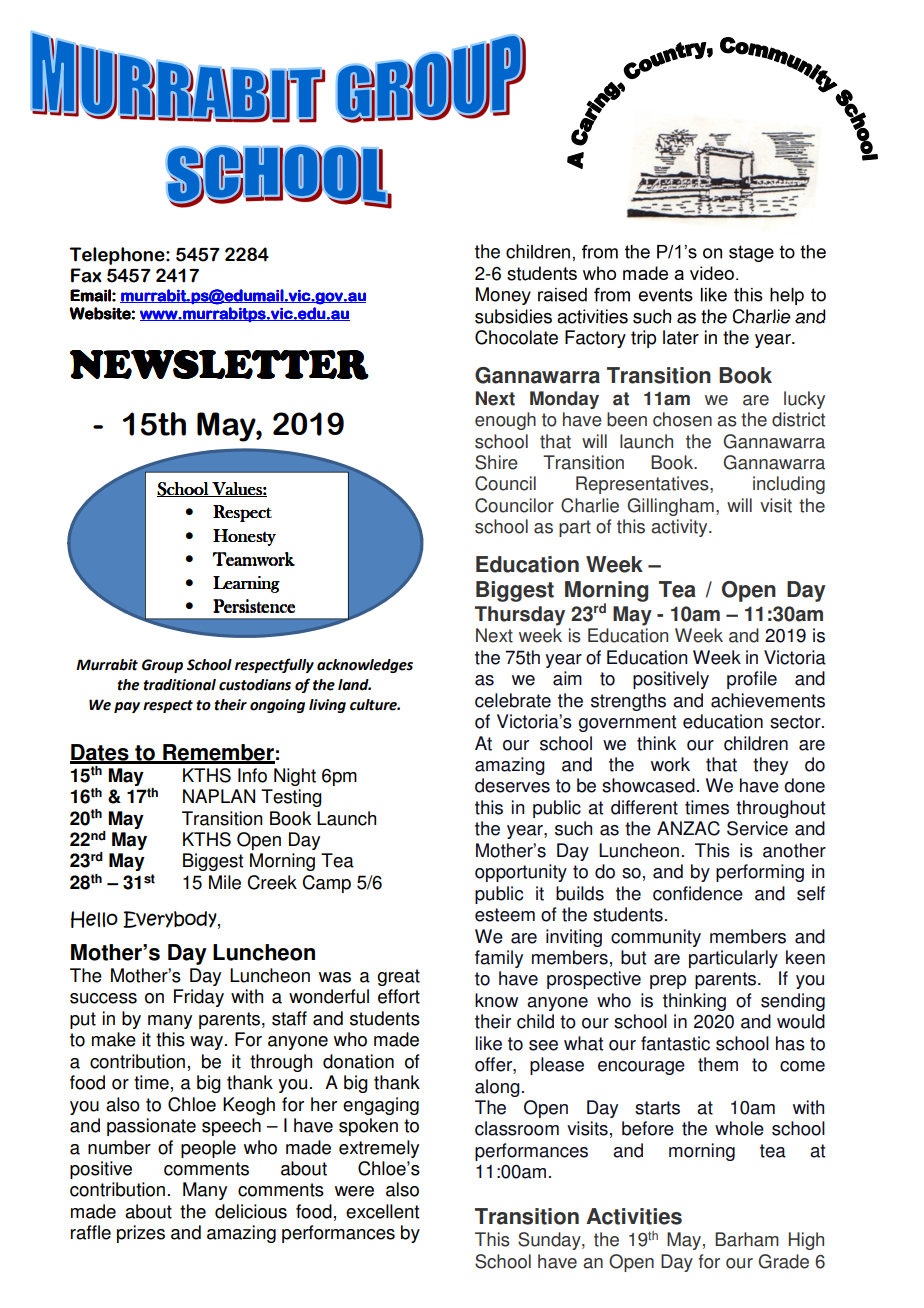 The width and height of the page is (924, 1308). I want to click on Fax, so click(86, 275).
